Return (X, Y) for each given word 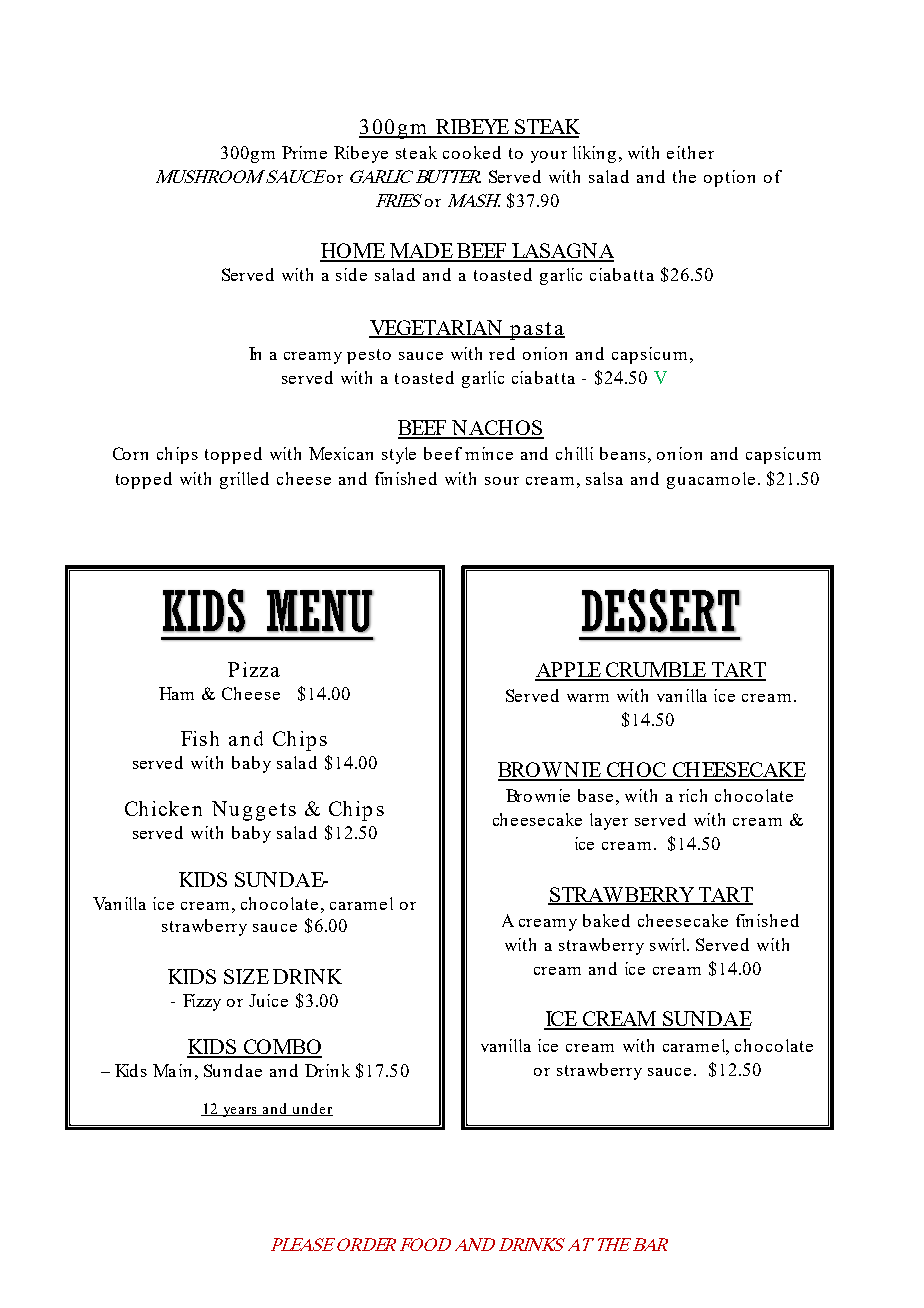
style (399, 455)
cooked (472, 152)
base (595, 795)
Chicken (163, 808)
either (690, 152)
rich (693, 795)
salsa (604, 478)
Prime (304, 152)
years (239, 1112)
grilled (244, 480)
